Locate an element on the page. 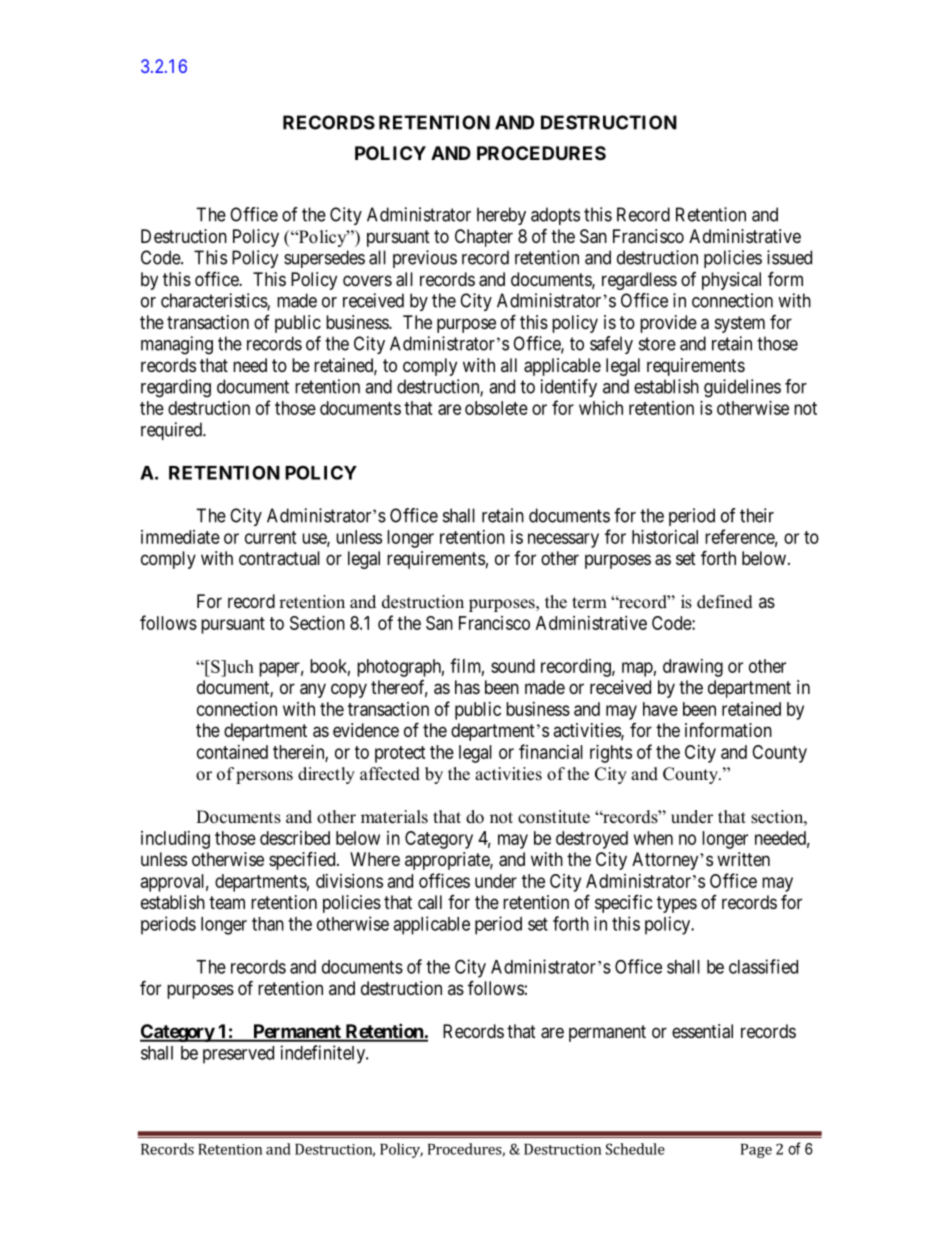 This page has height=1233, width=952. their is located at coordinates (757, 515).
